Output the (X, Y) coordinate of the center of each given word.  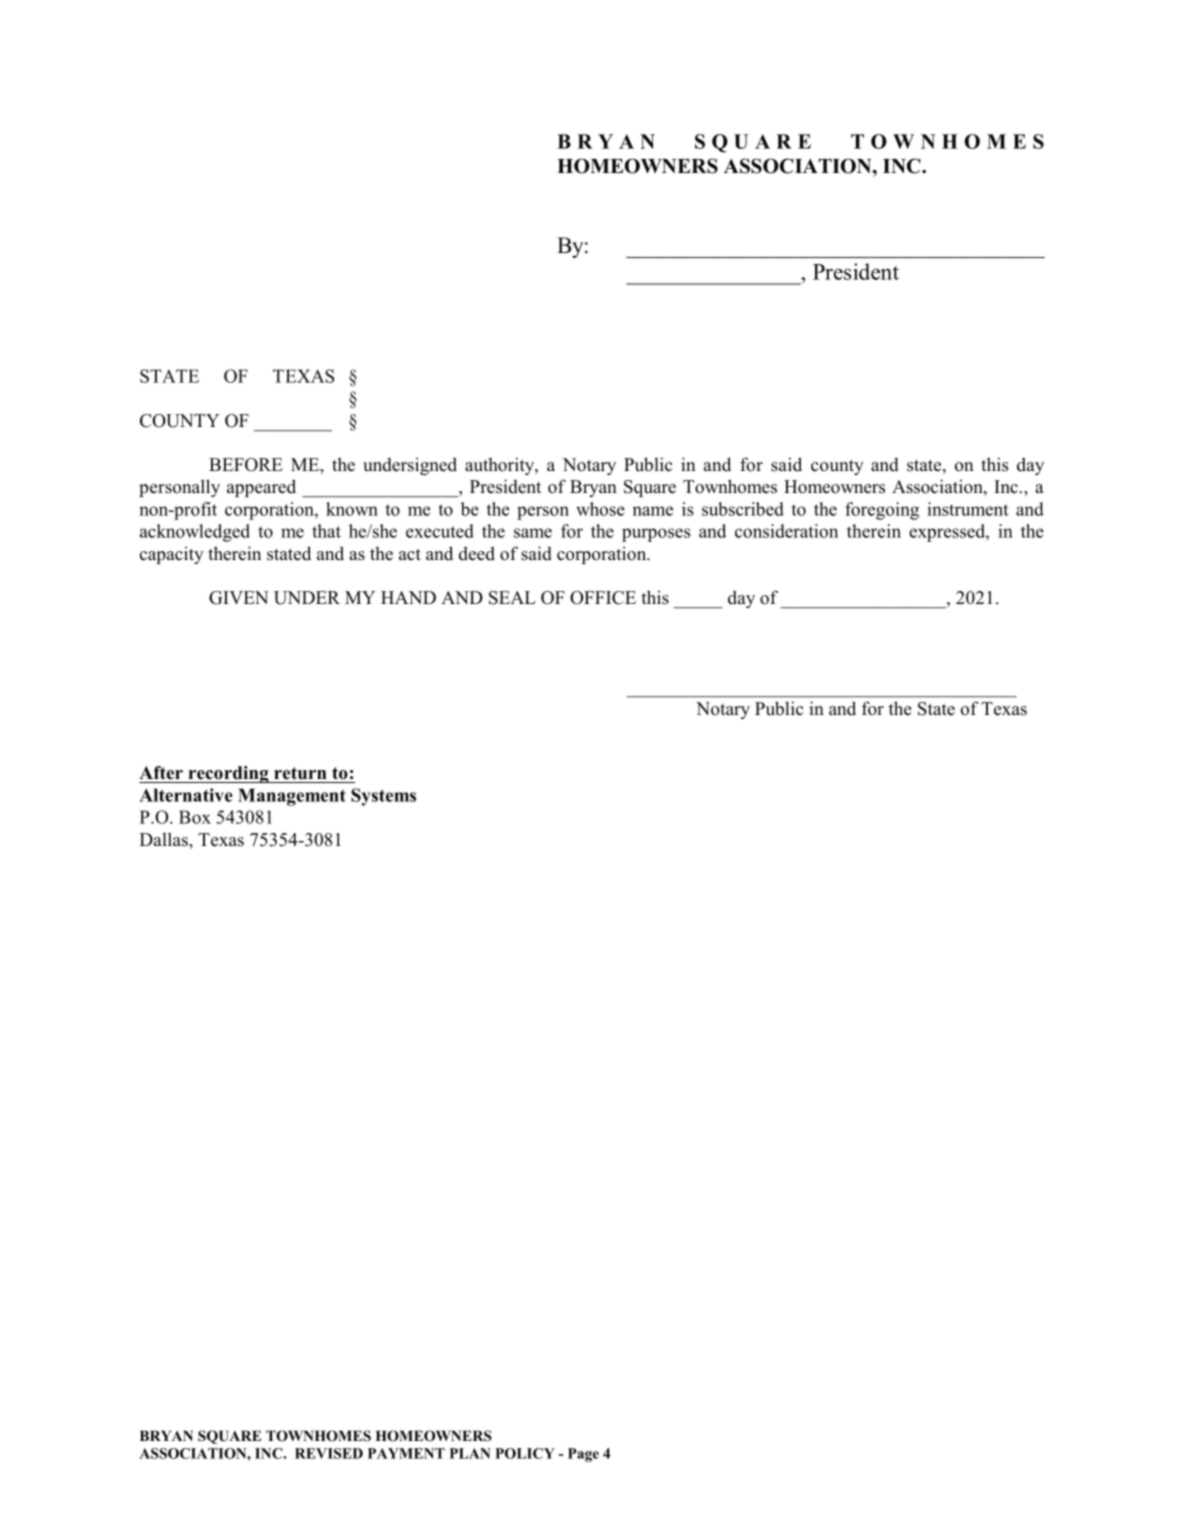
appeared (261, 488)
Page (583, 1455)
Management (292, 797)
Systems (383, 797)
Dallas (165, 839)
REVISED (329, 1453)
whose (600, 509)
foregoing (882, 511)
